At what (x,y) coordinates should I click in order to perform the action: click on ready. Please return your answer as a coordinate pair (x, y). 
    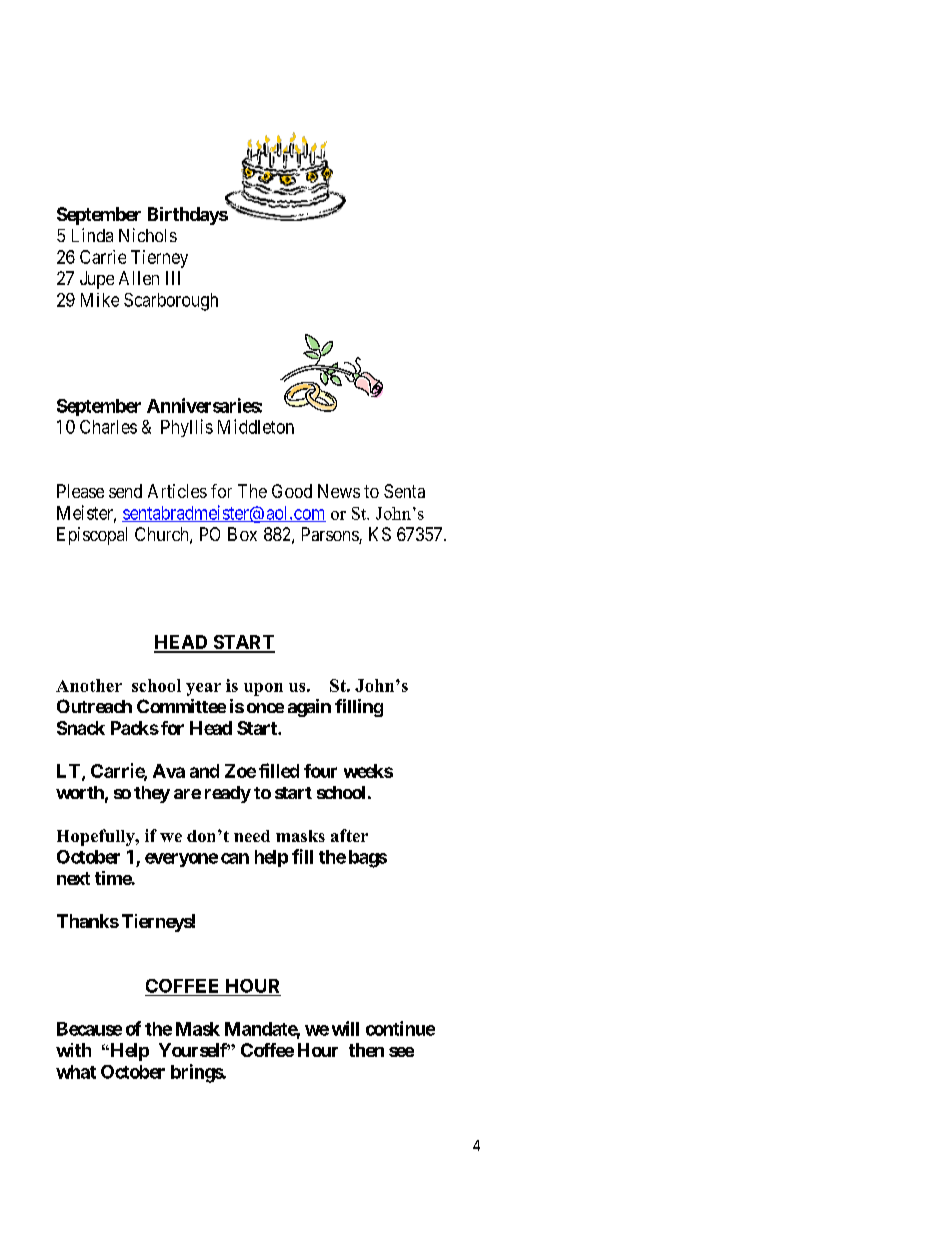
    Looking at the image, I should click on (228, 794).
